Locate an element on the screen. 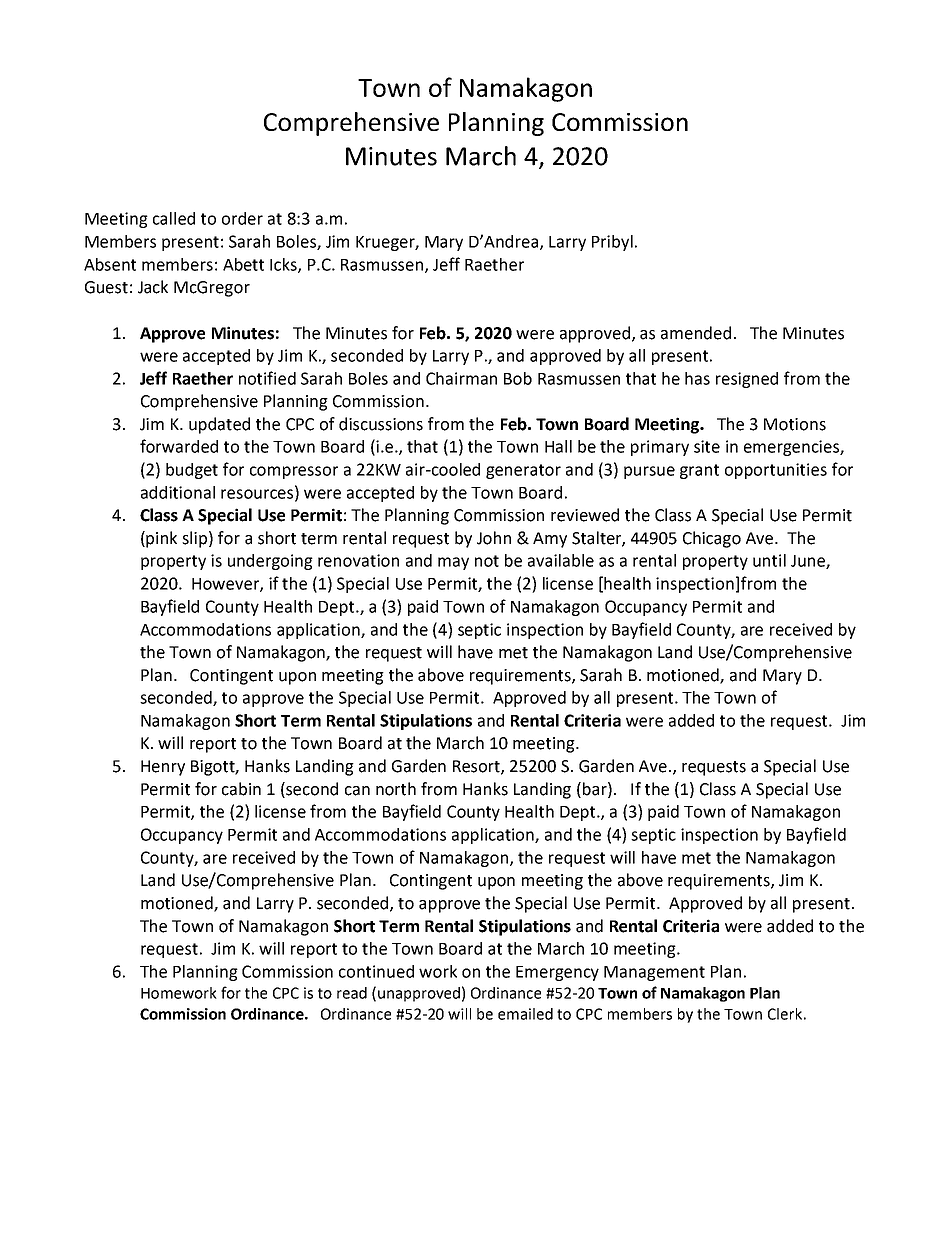 The height and width of the screenshot is (1233, 952). amended is located at coordinates (696, 333).
